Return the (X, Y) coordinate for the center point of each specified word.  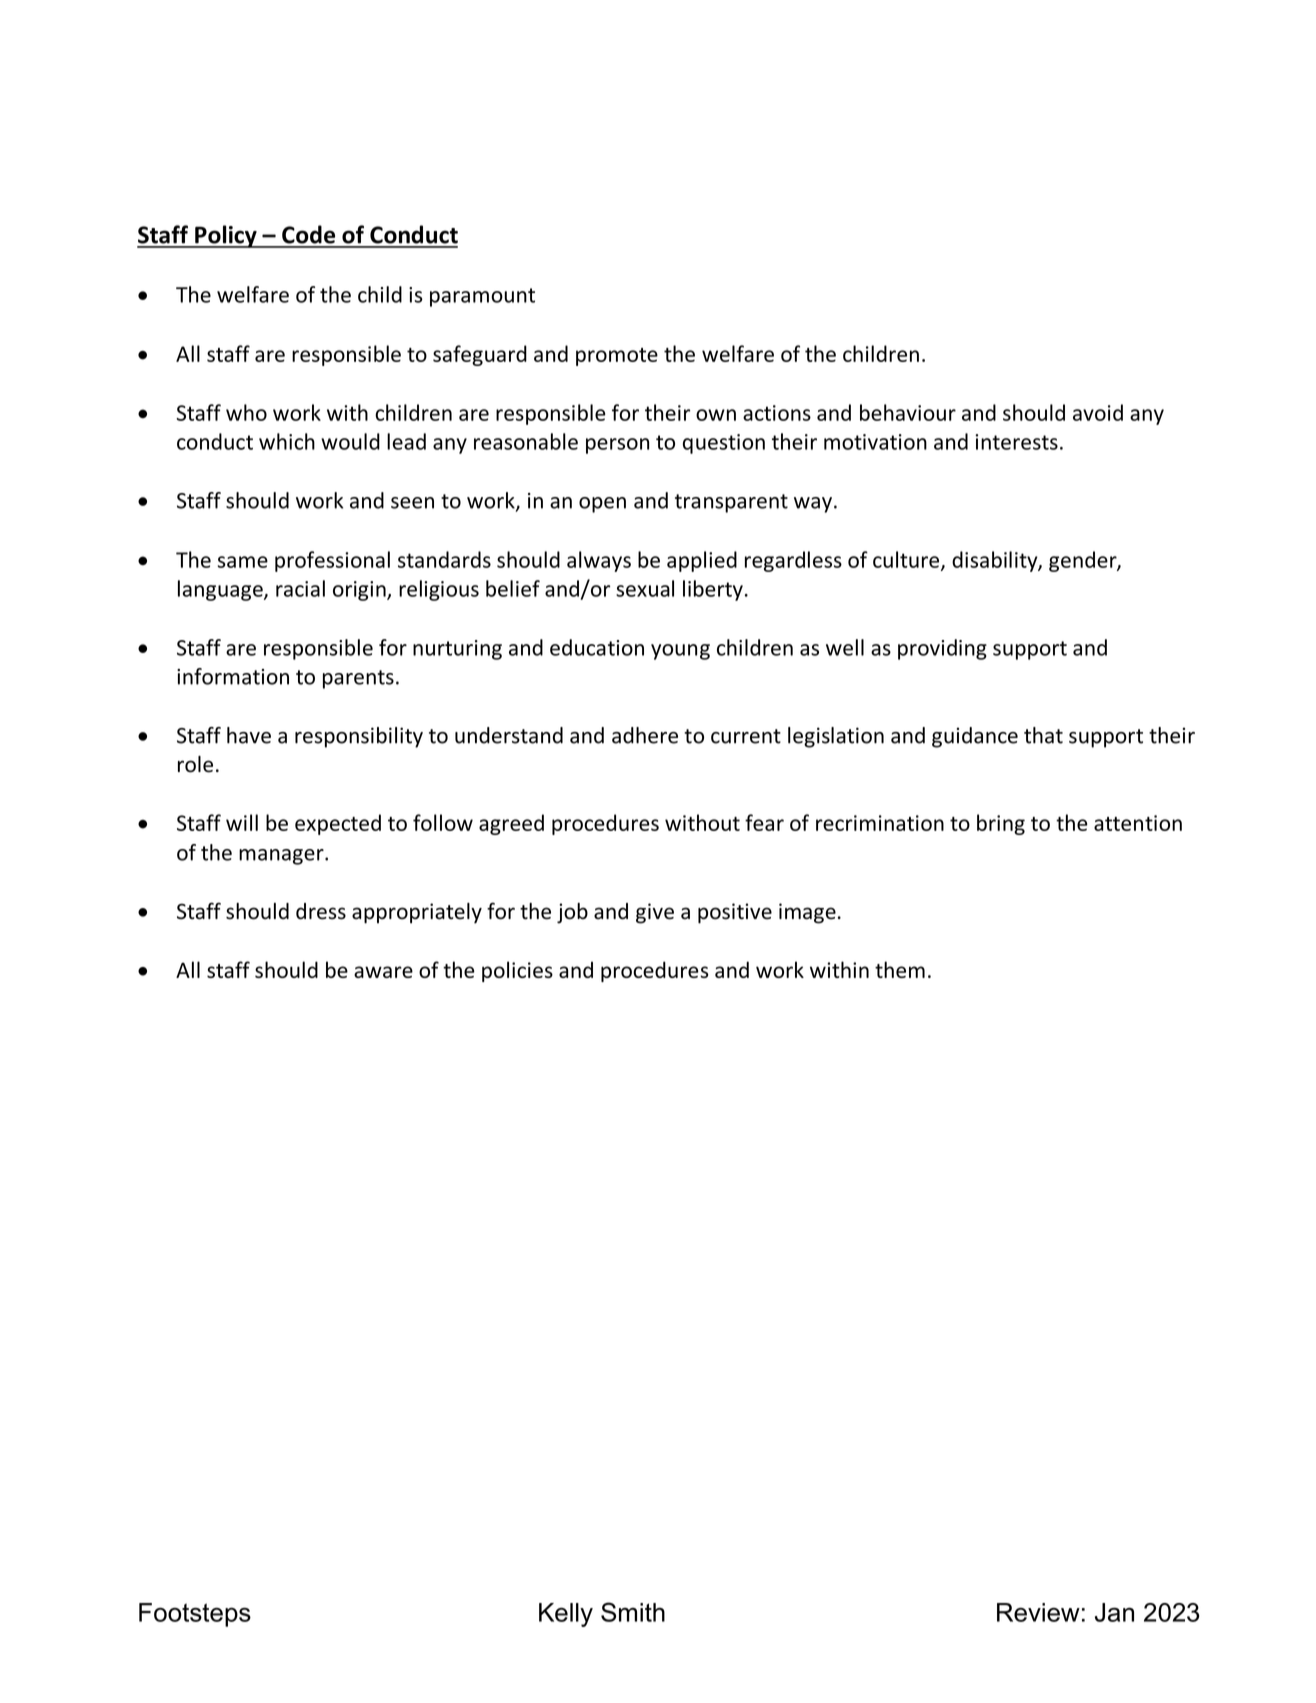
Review (1038, 1612)
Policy (226, 236)
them (900, 969)
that (1043, 735)
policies (517, 971)
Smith (633, 1612)
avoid (1098, 412)
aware (383, 972)
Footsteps (195, 1615)
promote (617, 357)
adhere (645, 735)
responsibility (359, 737)
